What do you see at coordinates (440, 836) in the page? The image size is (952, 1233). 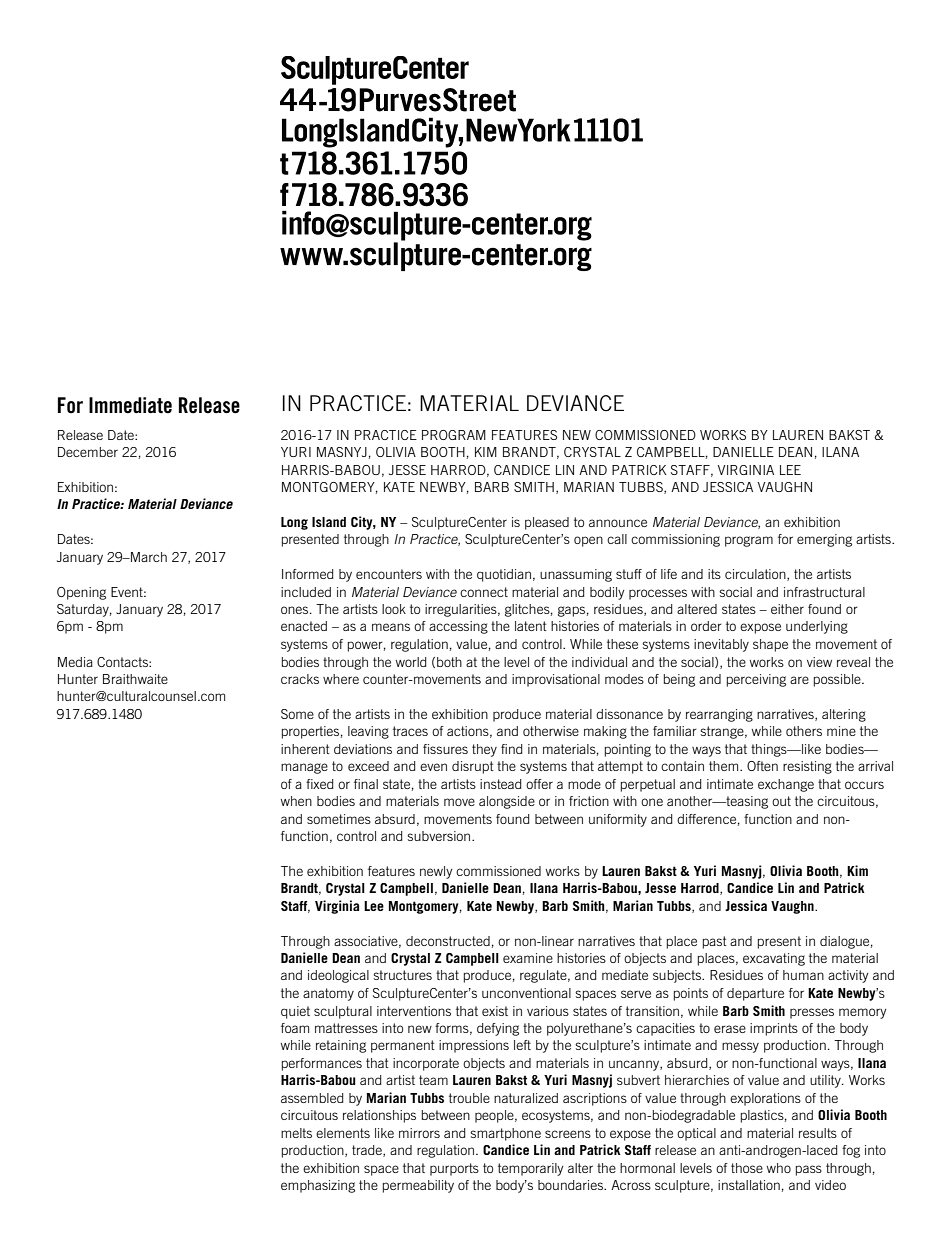 I see `subversion` at bounding box center [440, 836].
